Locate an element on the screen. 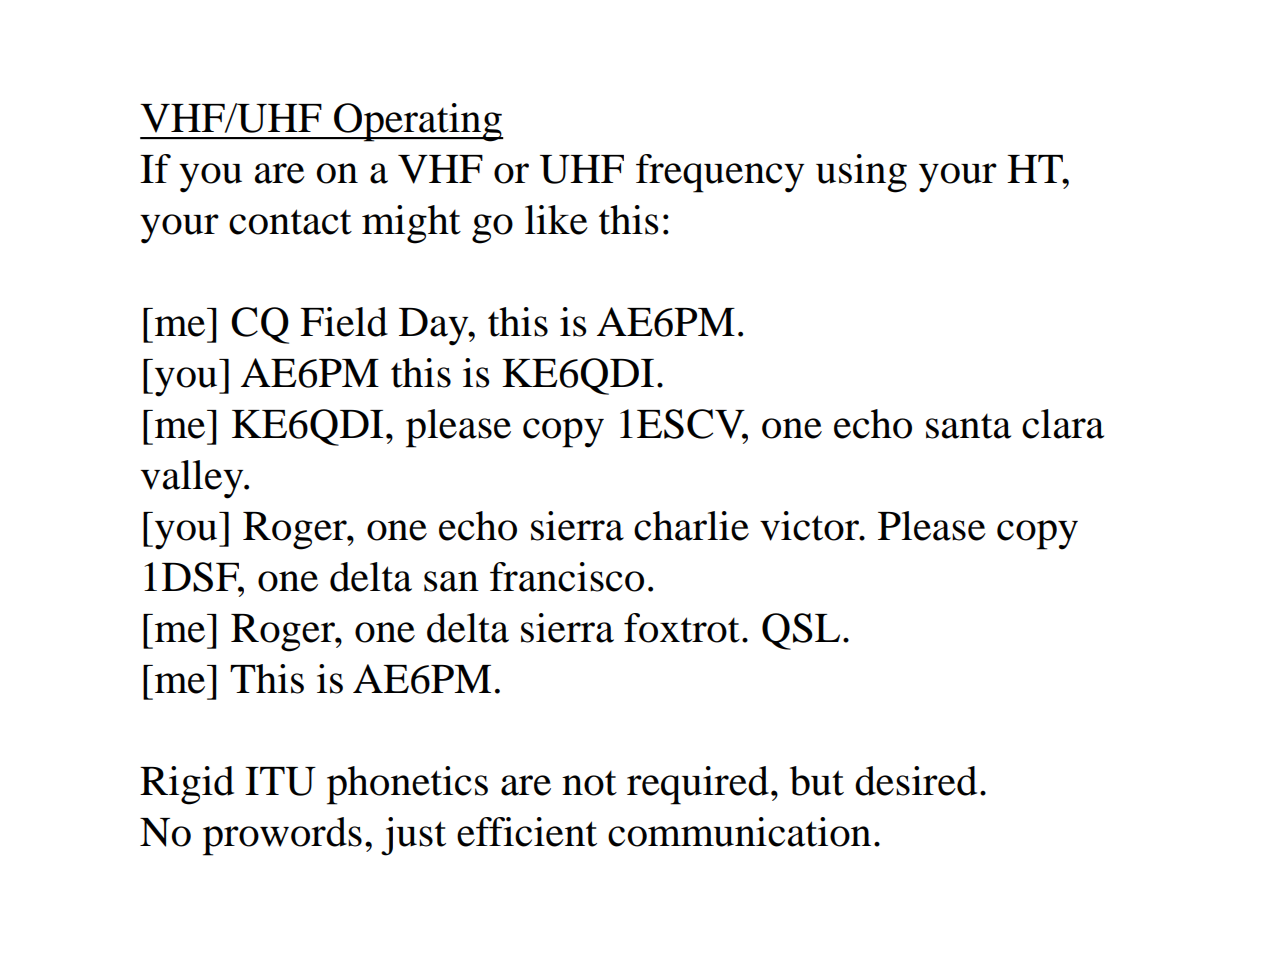  Operating is located at coordinates (418, 122).
